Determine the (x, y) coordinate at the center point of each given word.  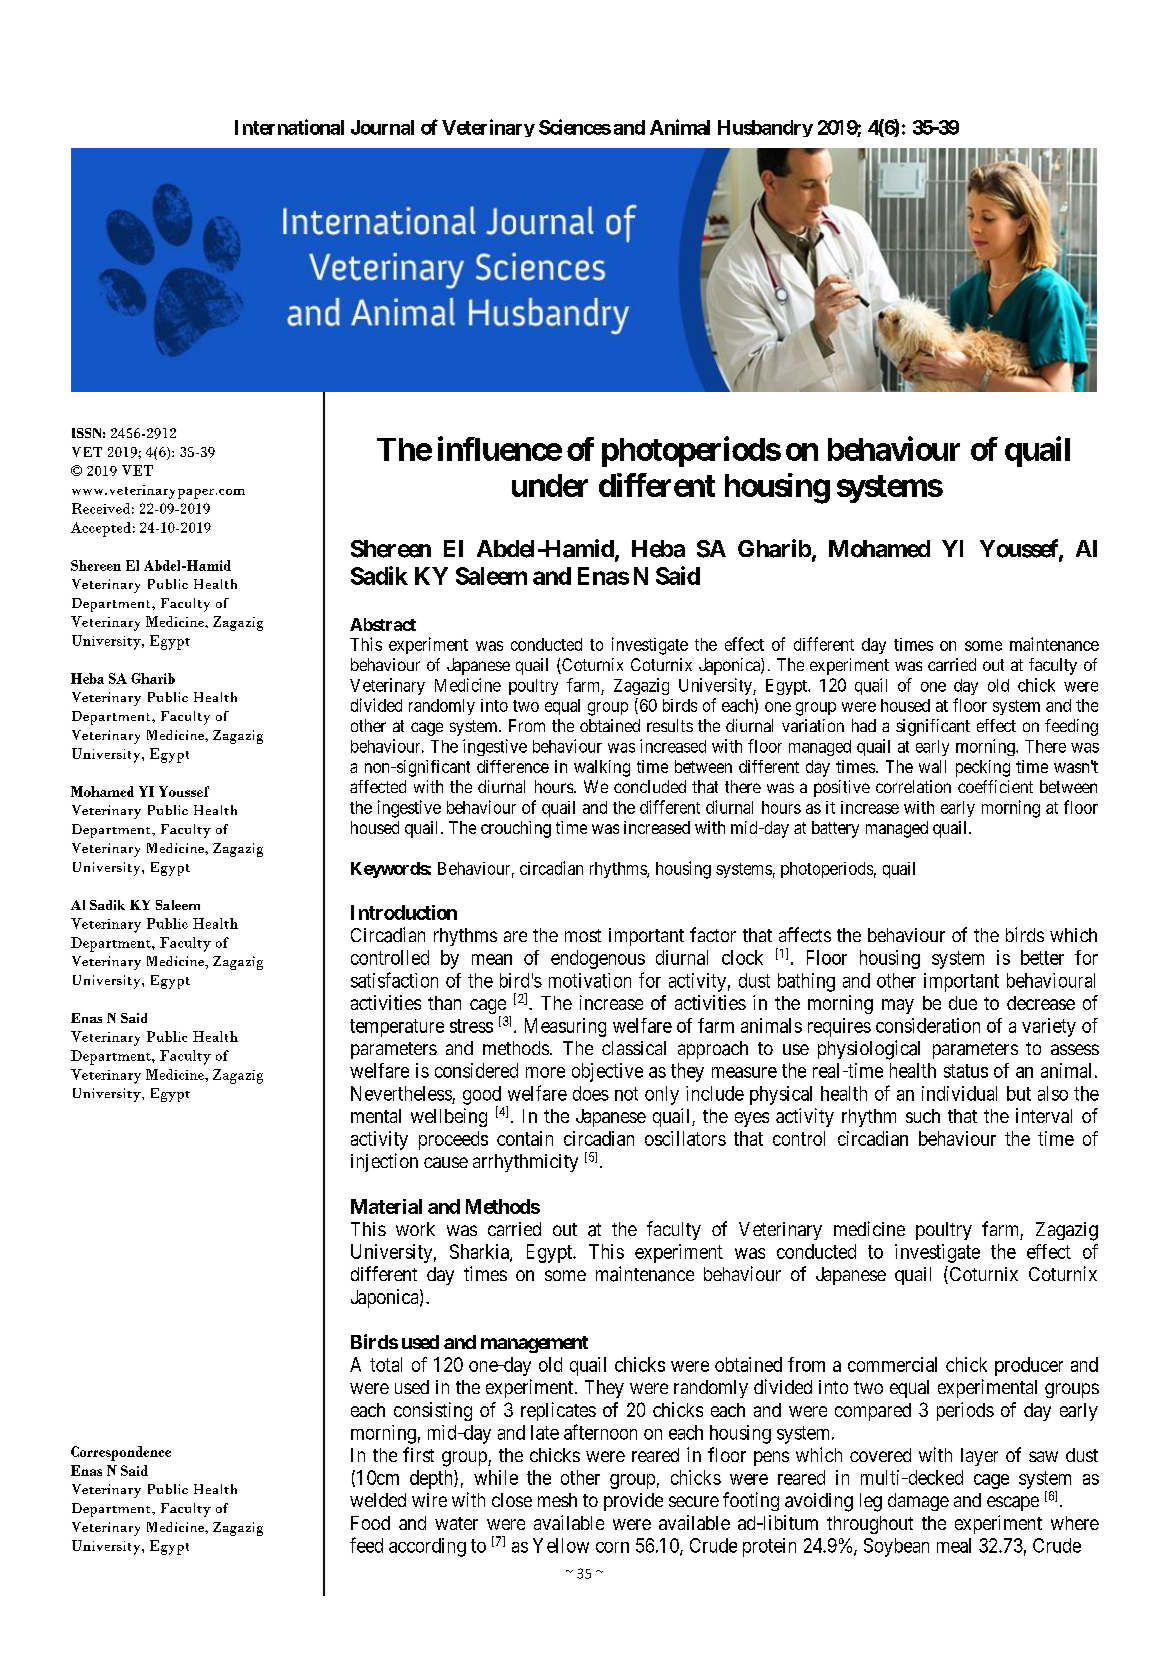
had (864, 725)
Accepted (101, 529)
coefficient (995, 786)
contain (525, 1138)
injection (384, 1162)
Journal (382, 127)
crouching (516, 829)
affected (378, 786)
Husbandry (765, 128)
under (550, 485)
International (289, 127)
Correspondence (121, 1453)
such (923, 1116)
